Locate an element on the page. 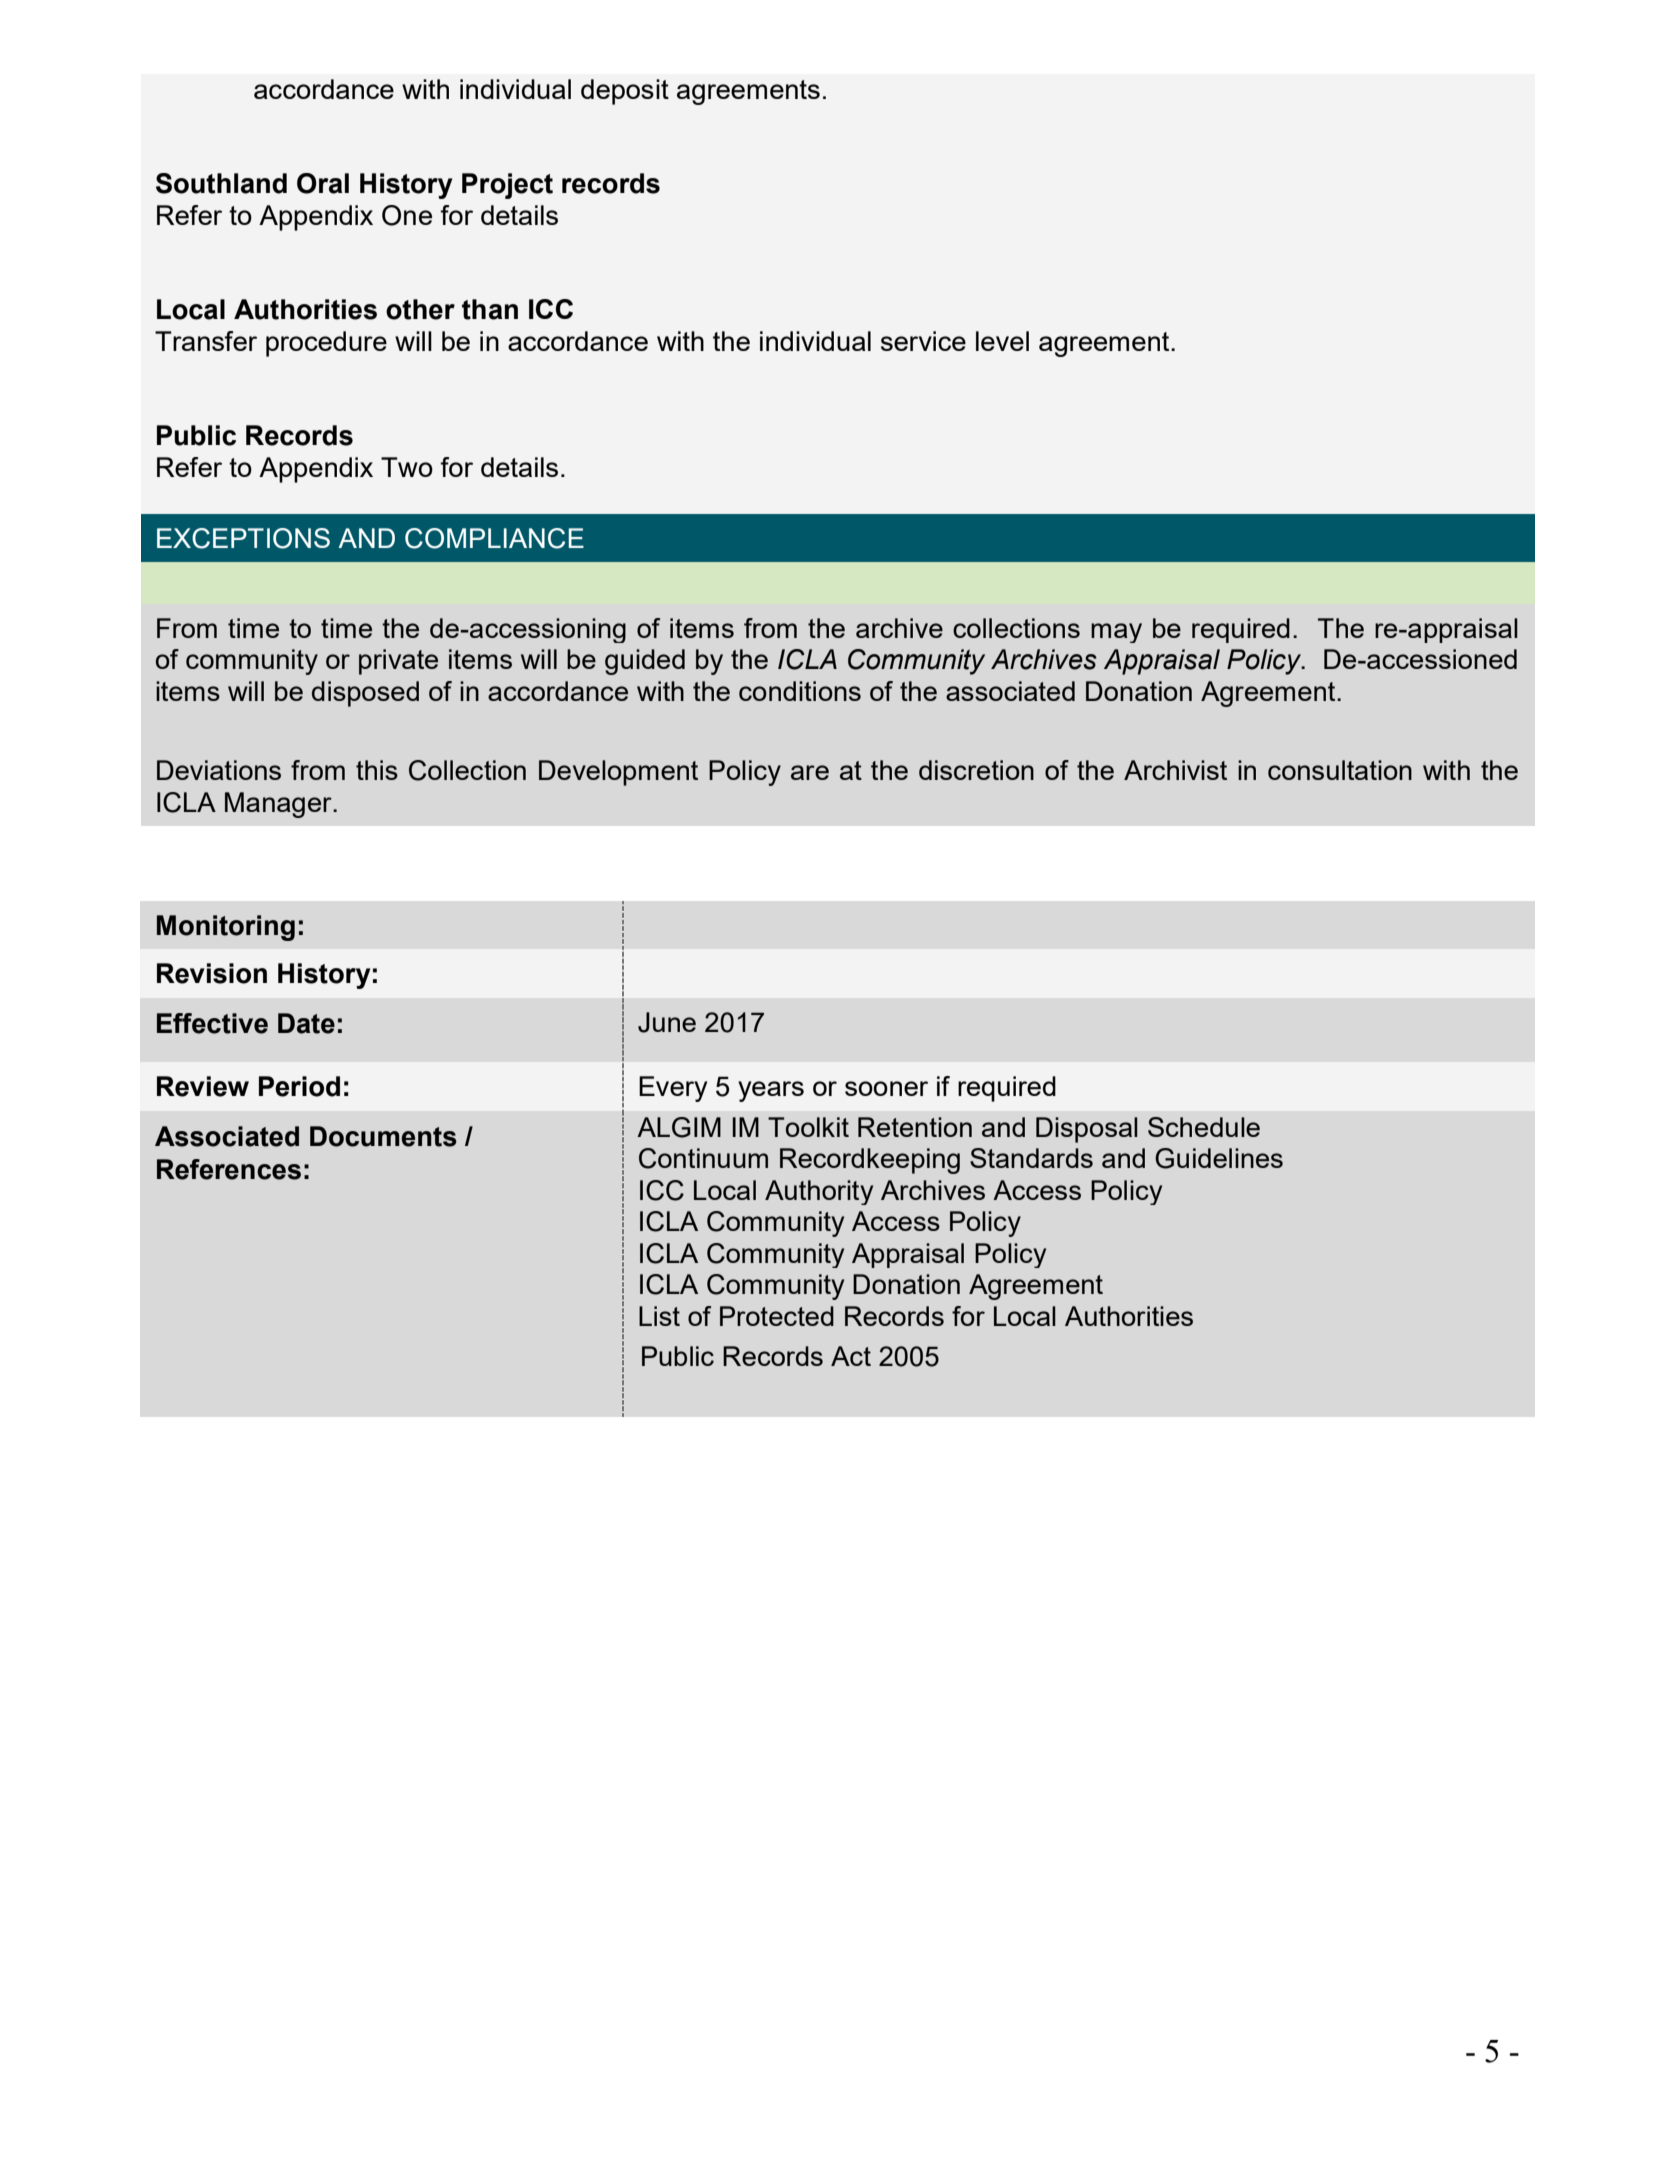 The width and height of the document is (1675, 2168). Archivist is located at coordinates (1175, 770).
